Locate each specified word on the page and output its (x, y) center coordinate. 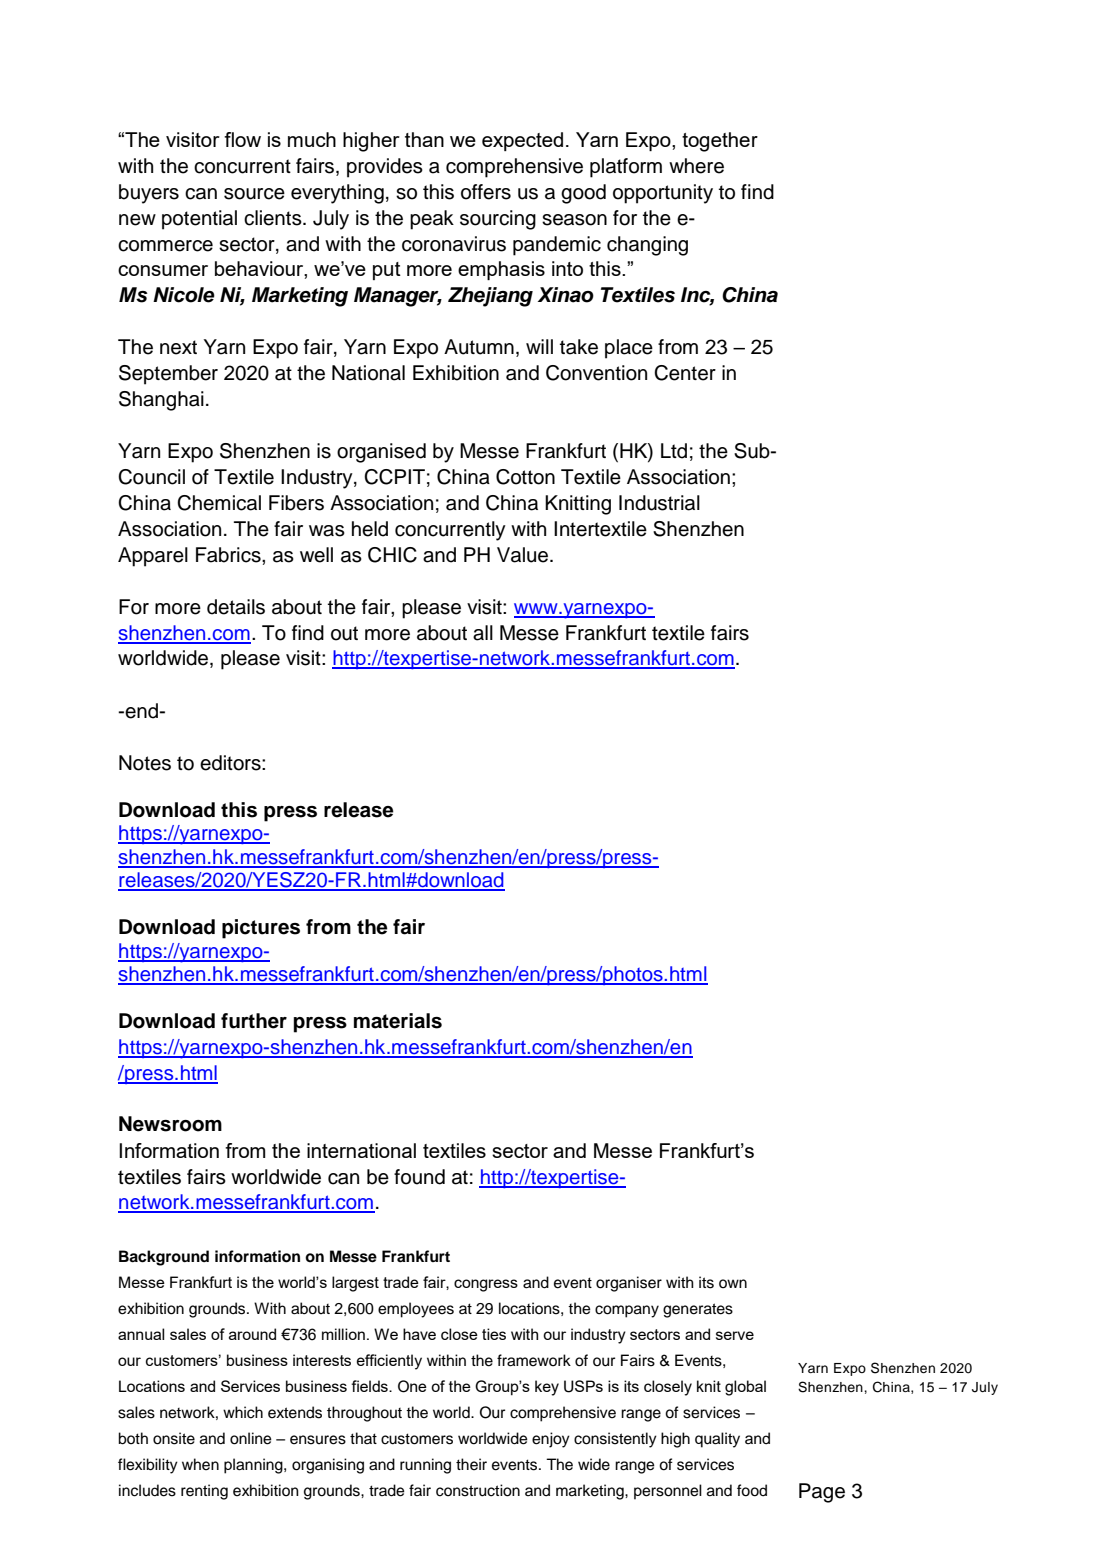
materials (398, 1021)
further (254, 1021)
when (200, 1464)
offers (486, 192)
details (236, 607)
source (254, 194)
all (483, 633)
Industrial (659, 503)
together (720, 142)
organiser (629, 1284)
